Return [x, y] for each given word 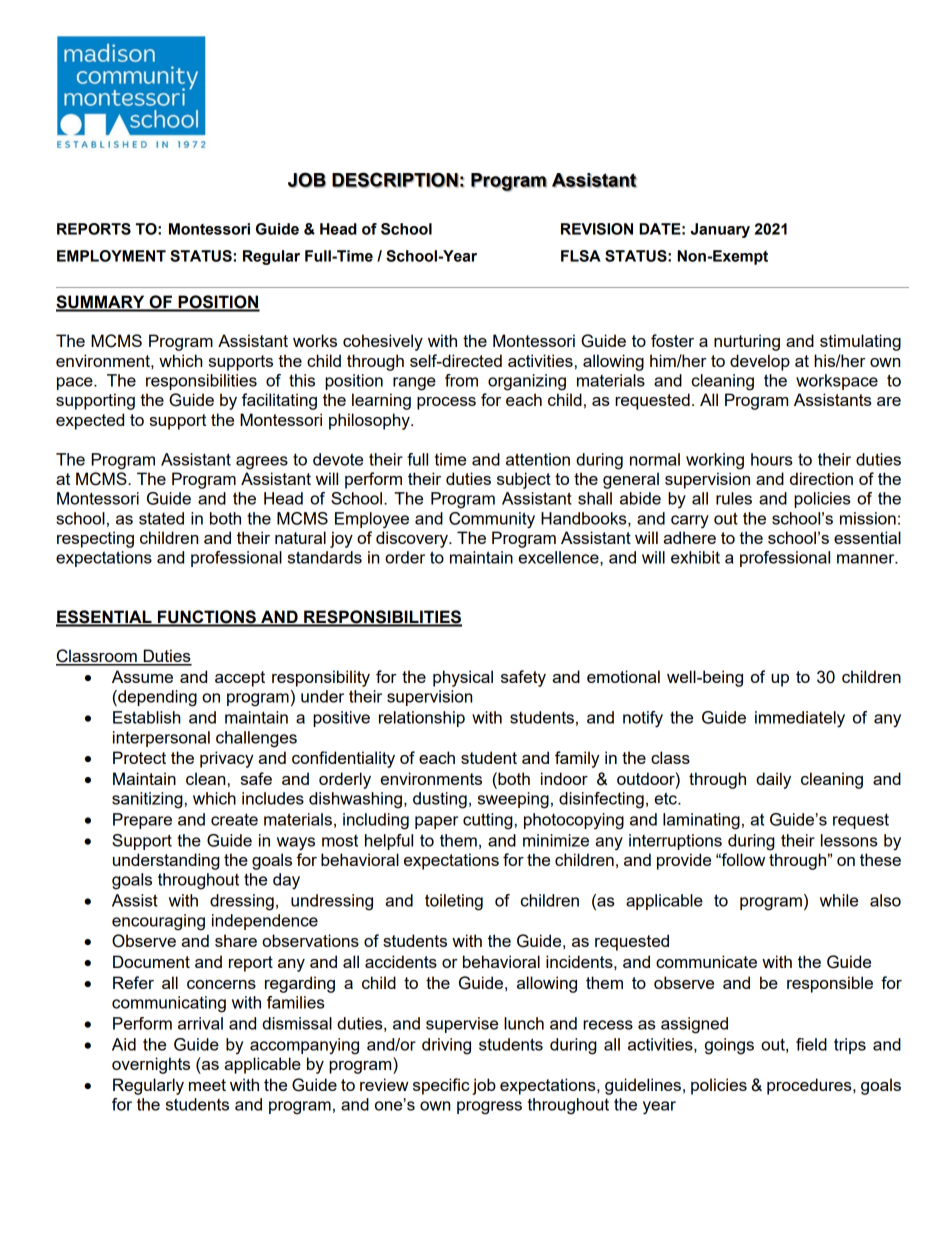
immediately [800, 719]
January [720, 230]
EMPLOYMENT [111, 256]
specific [441, 1086]
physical [463, 678]
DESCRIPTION [395, 180]
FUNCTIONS [207, 618]
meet [207, 1085]
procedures [810, 1086]
